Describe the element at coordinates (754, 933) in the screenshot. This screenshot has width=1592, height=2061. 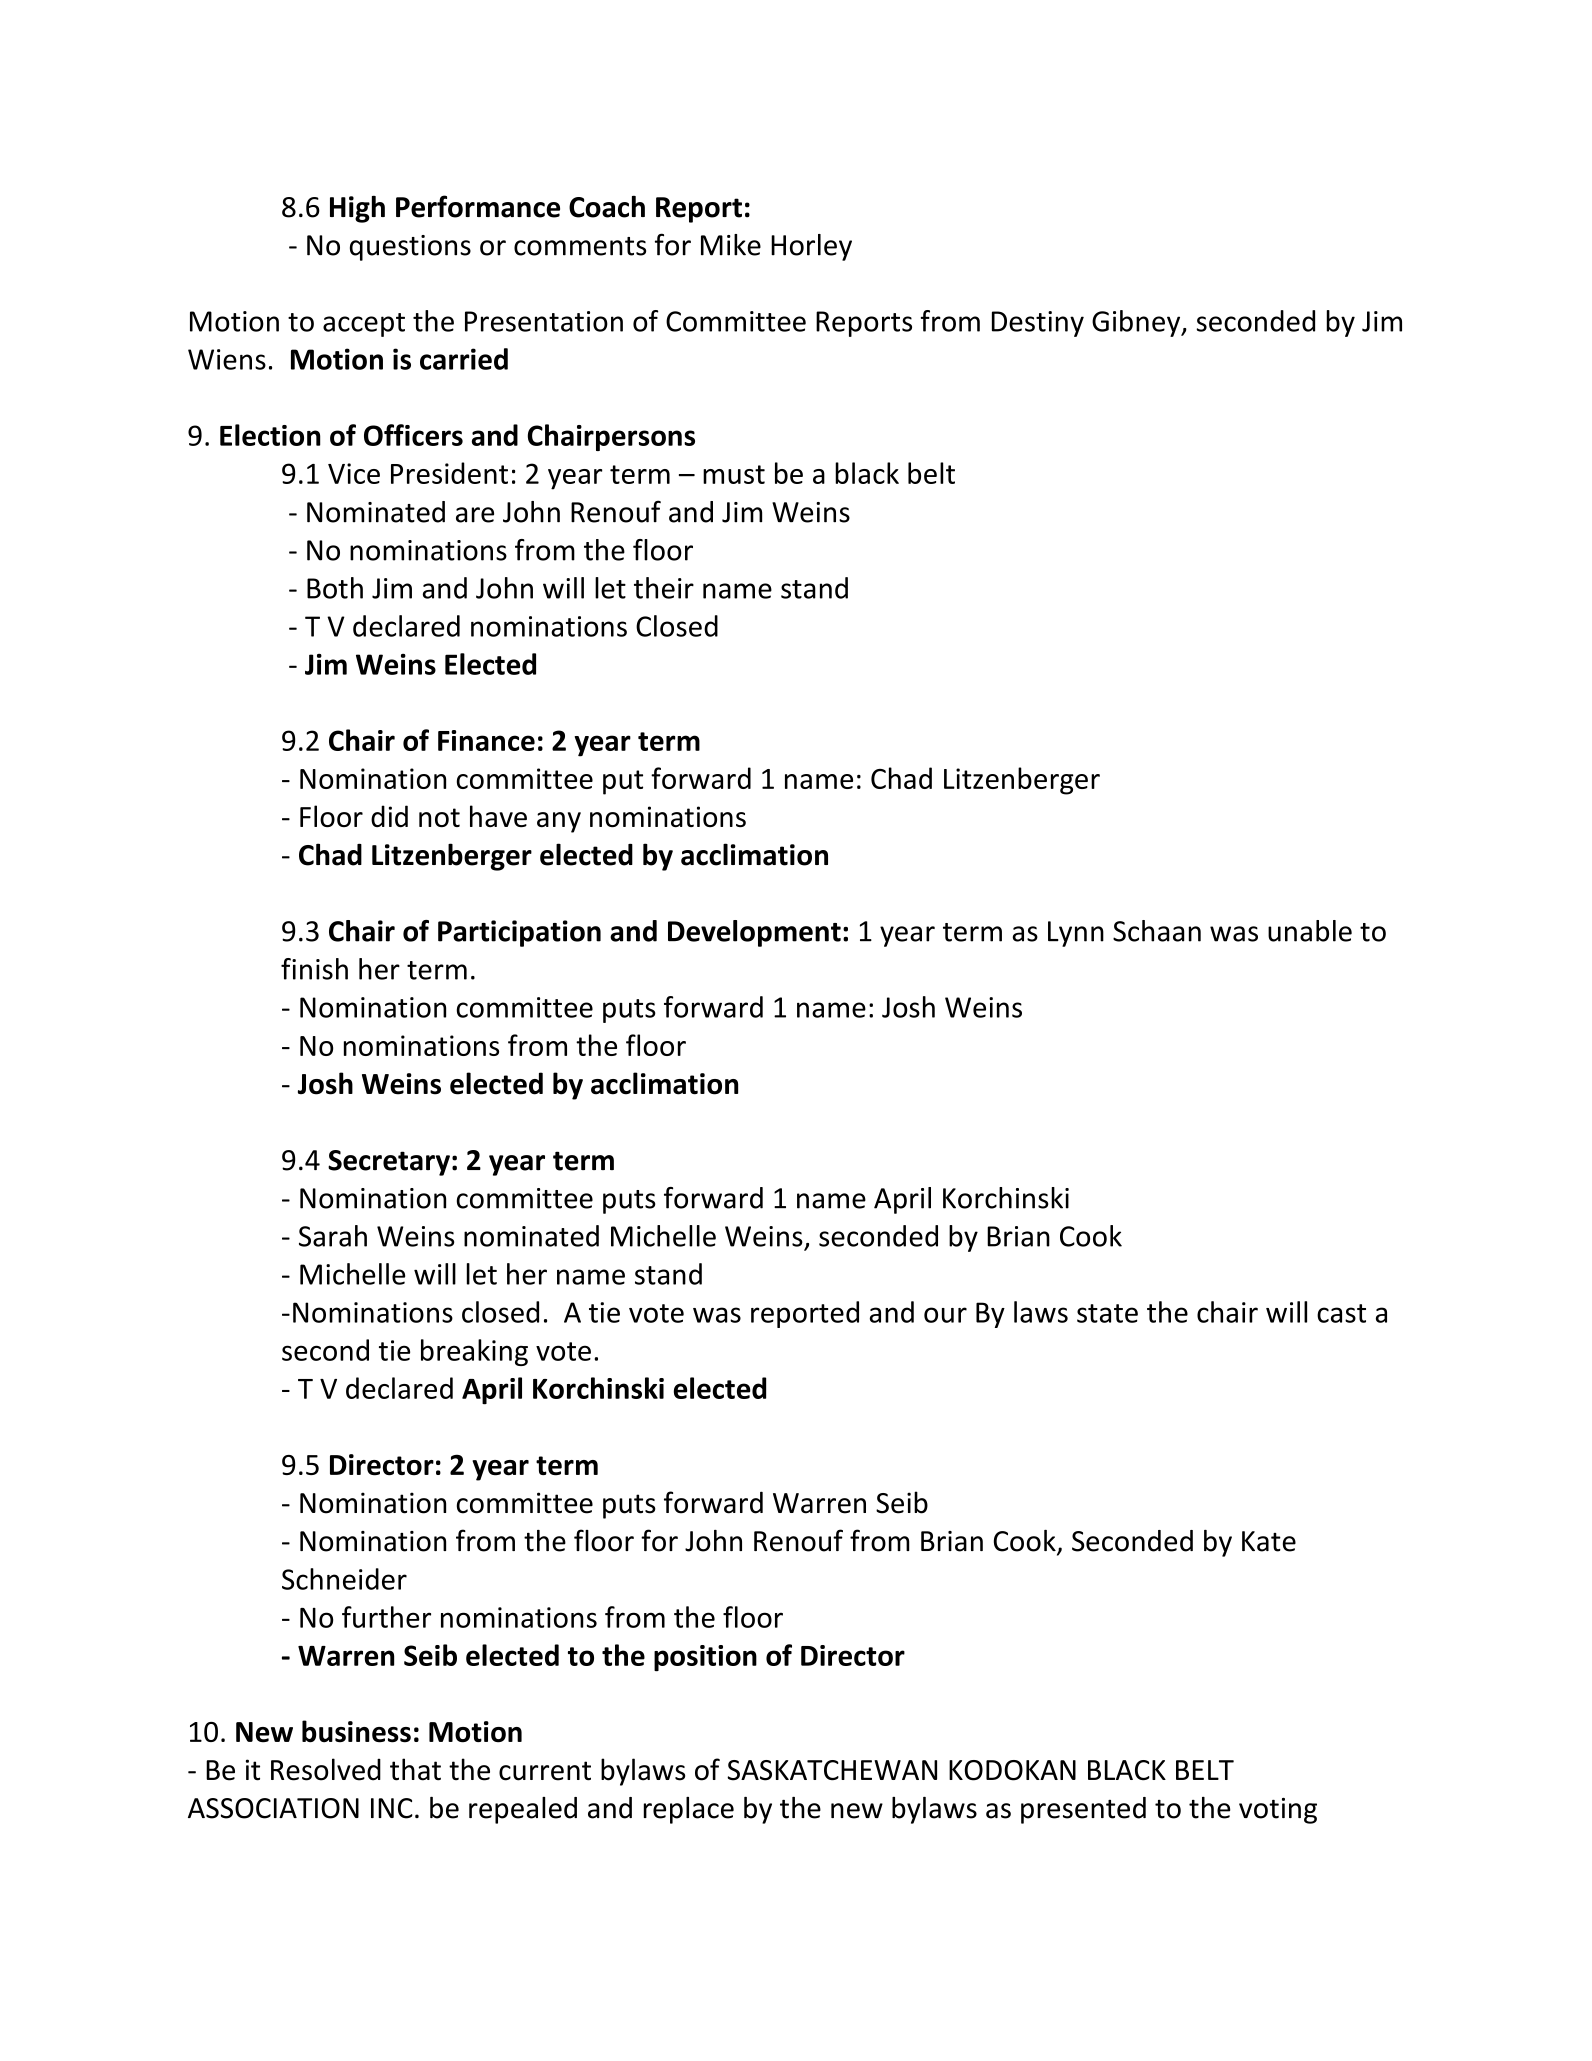
I see `Development` at that location.
